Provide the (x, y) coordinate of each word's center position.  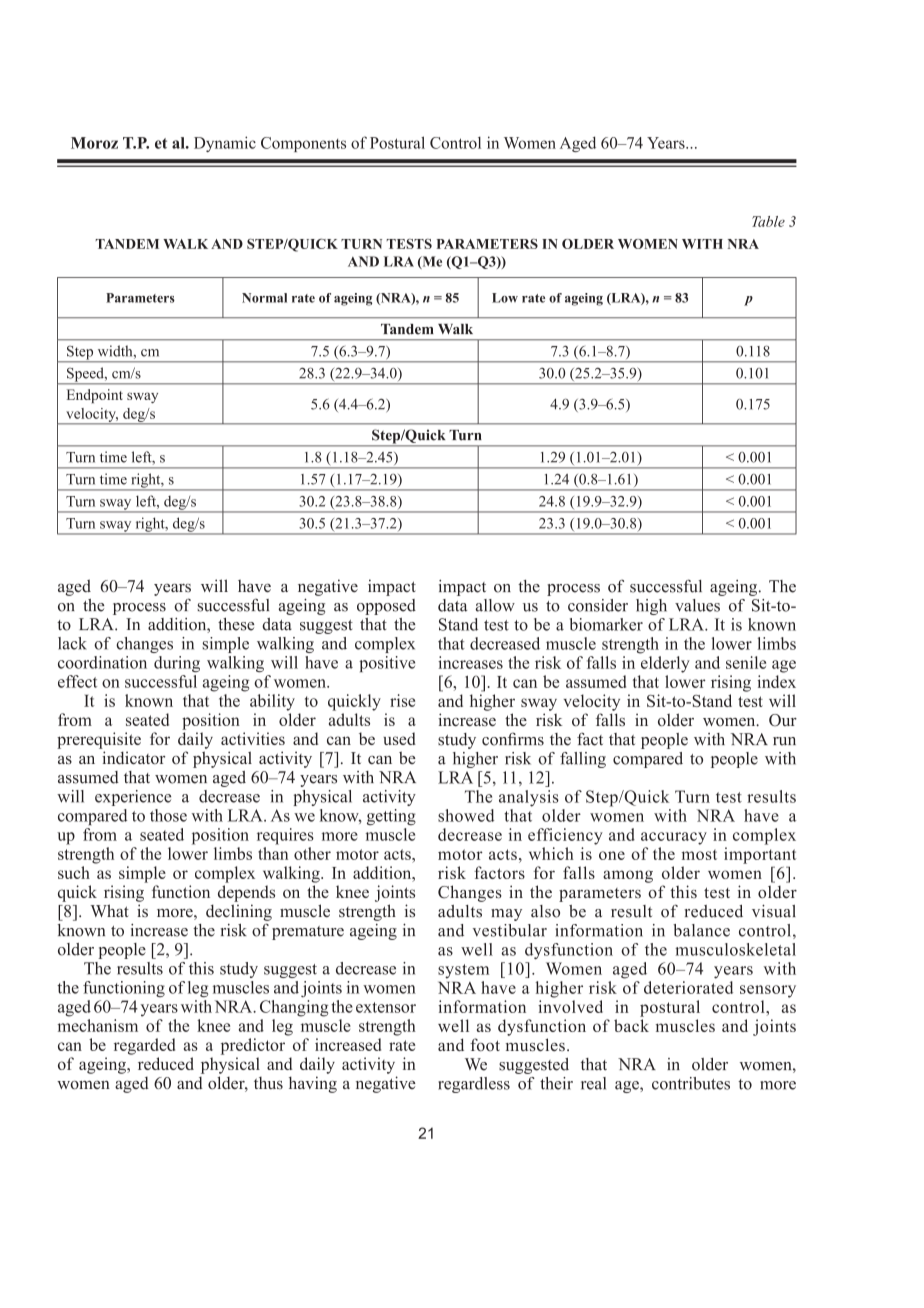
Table (768, 221)
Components (303, 144)
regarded (144, 1046)
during (177, 664)
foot (485, 1045)
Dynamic (225, 144)
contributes (691, 1083)
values (697, 605)
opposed (386, 607)
